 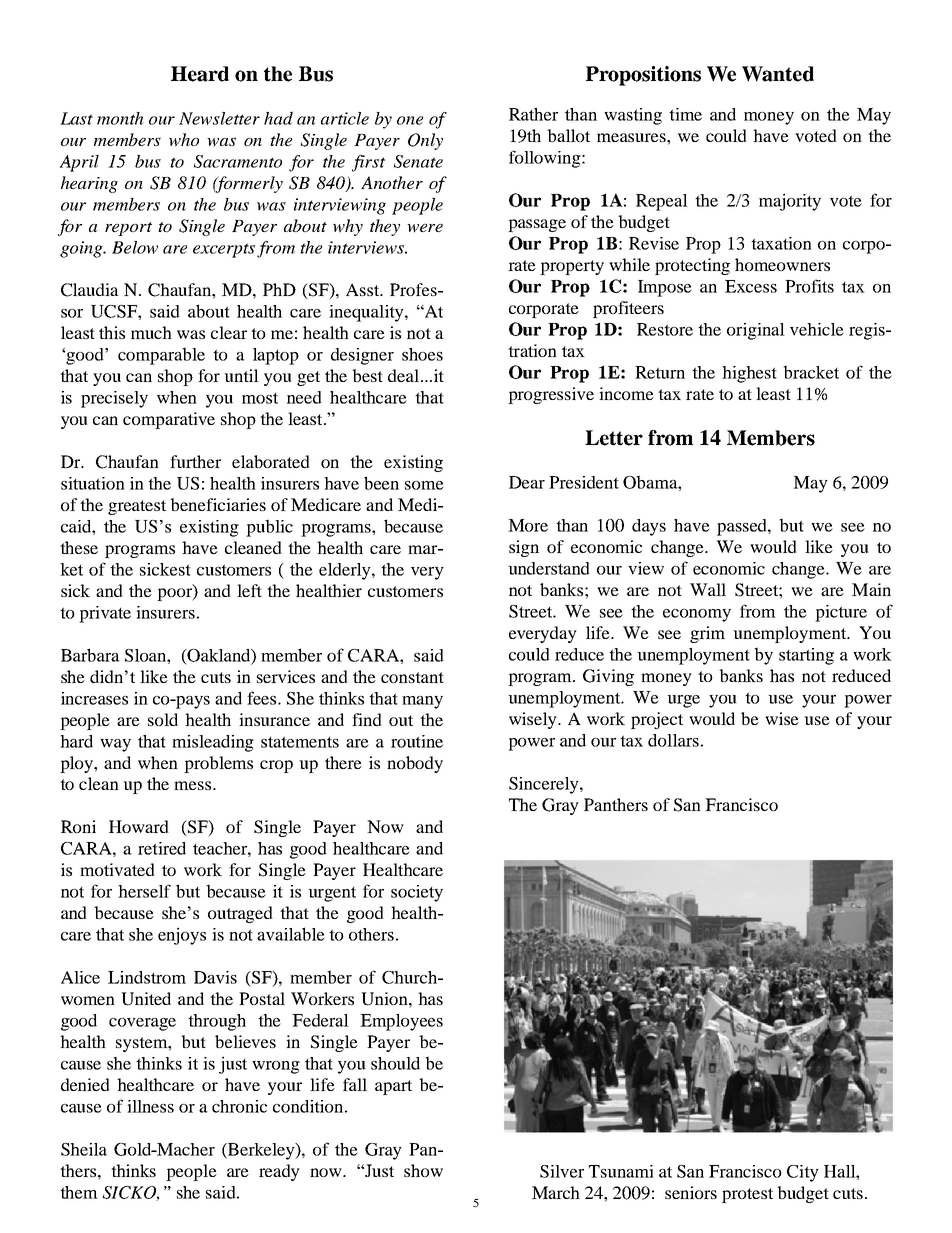 I want to click on starting, so click(x=806, y=656).
